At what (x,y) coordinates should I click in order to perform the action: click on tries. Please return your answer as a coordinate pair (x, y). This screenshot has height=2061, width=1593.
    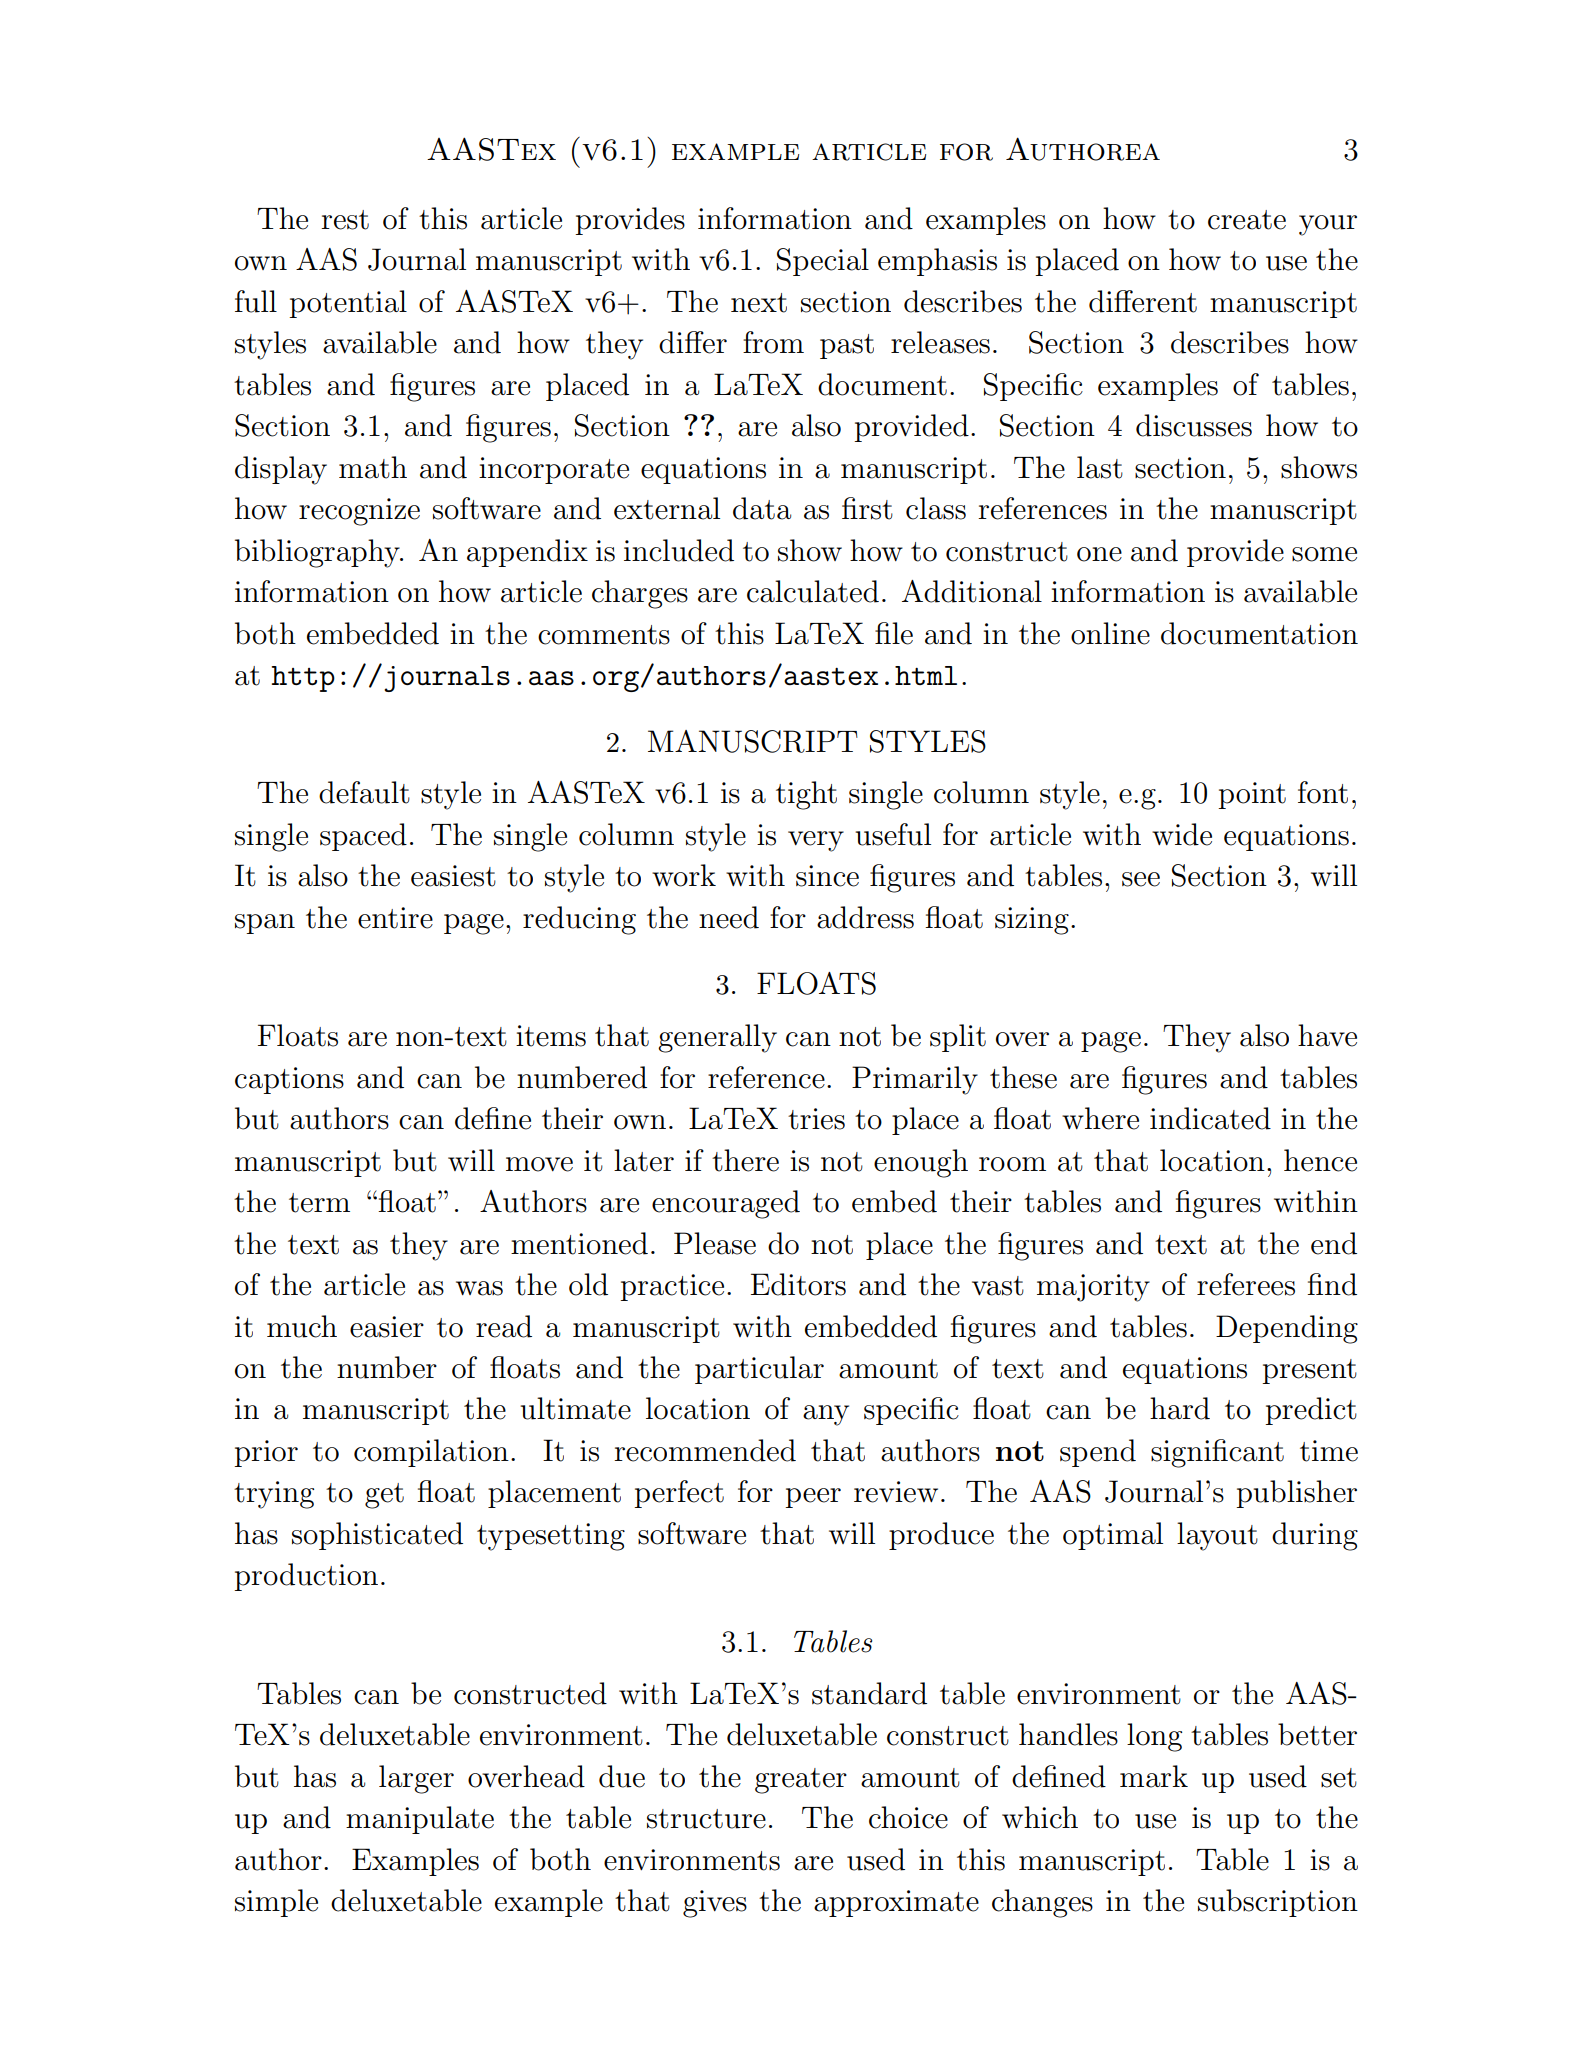
    Looking at the image, I should click on (816, 1119).
